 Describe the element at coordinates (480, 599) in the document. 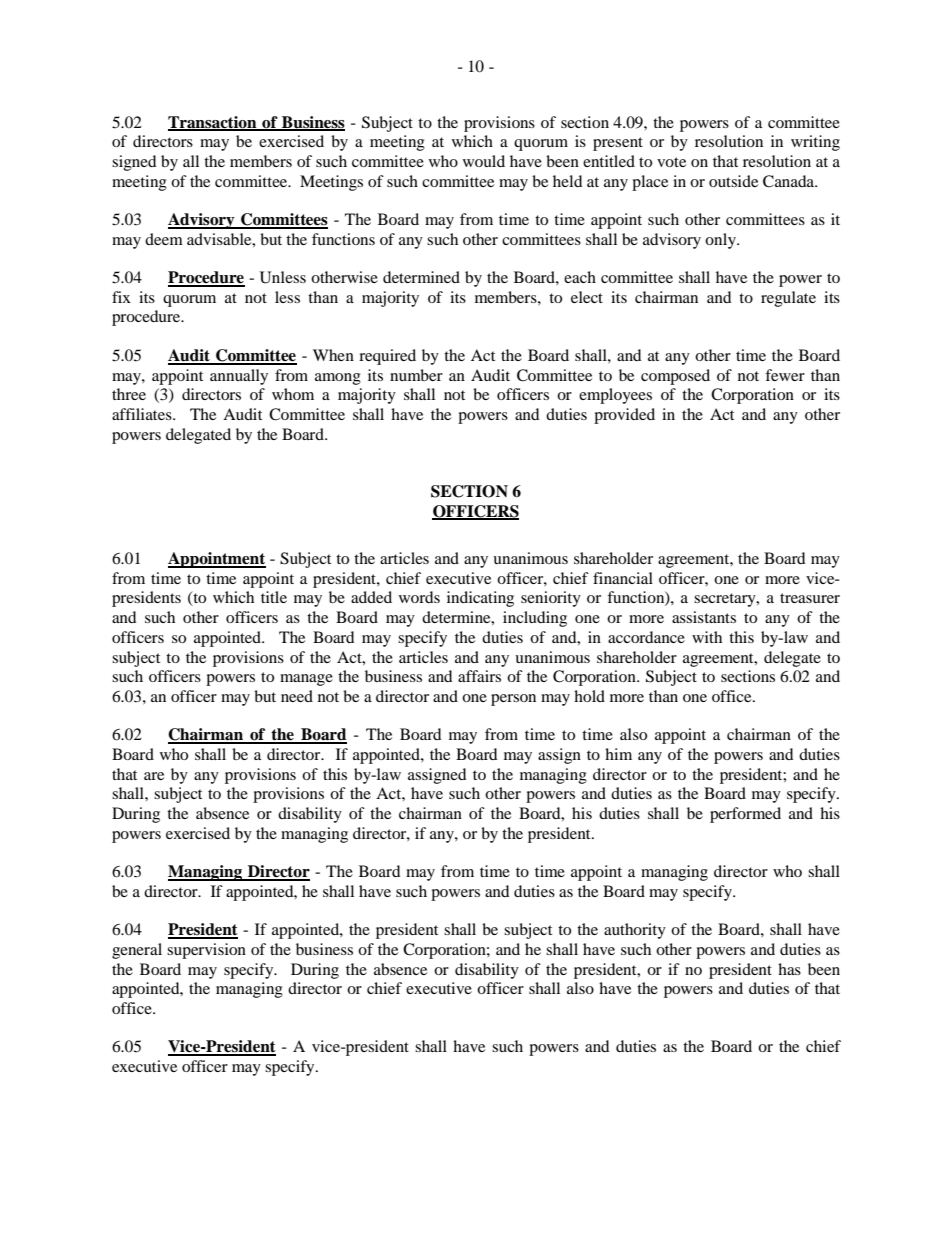

I see `indicating` at that location.
